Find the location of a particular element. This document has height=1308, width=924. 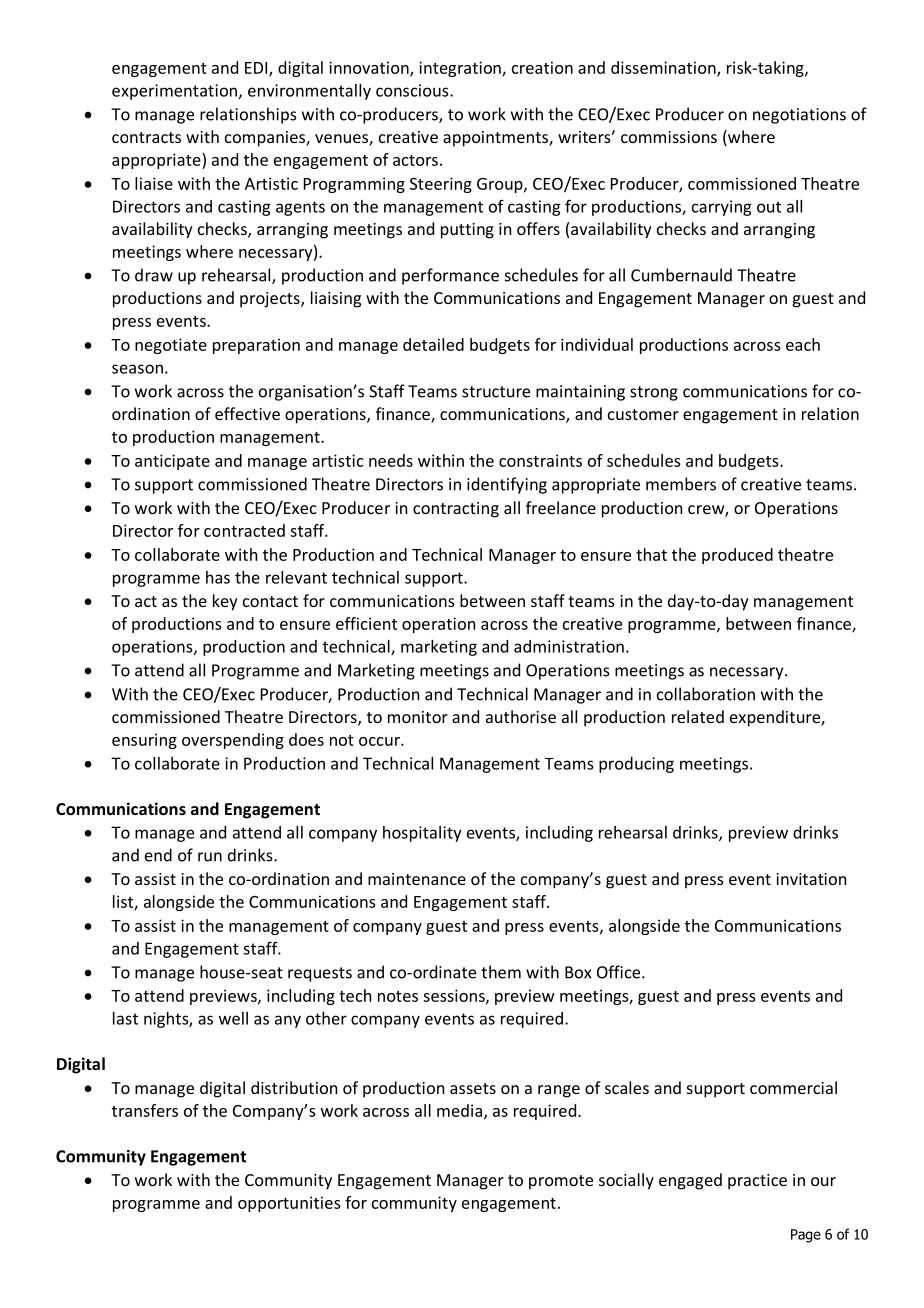

integration is located at coordinates (461, 69).
